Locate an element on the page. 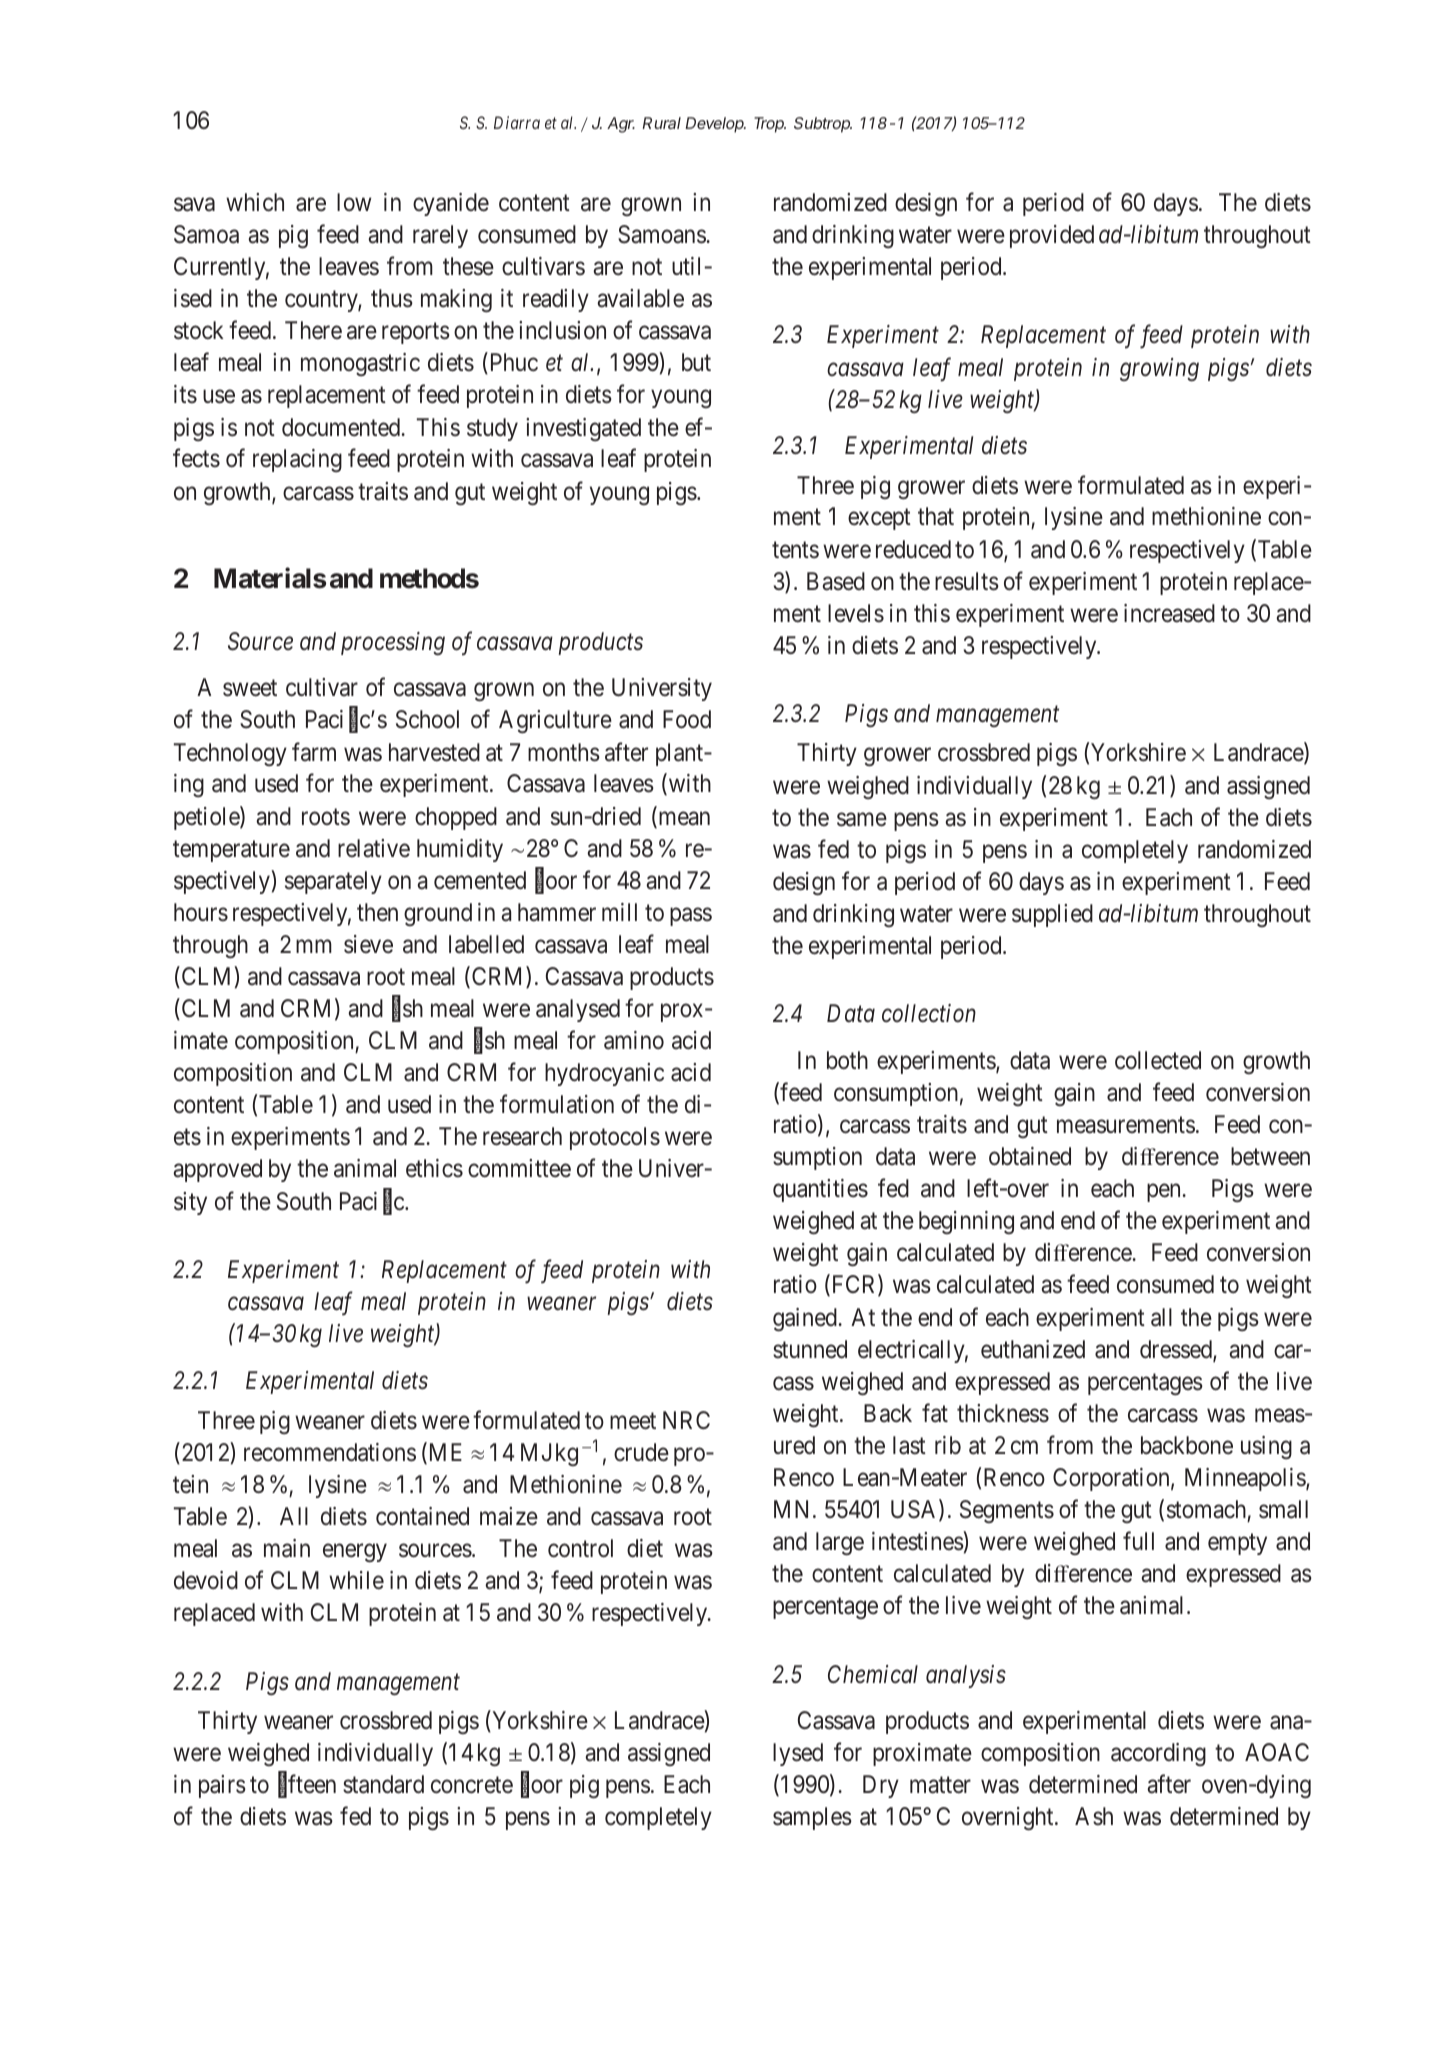  samples is located at coordinates (812, 1818).
